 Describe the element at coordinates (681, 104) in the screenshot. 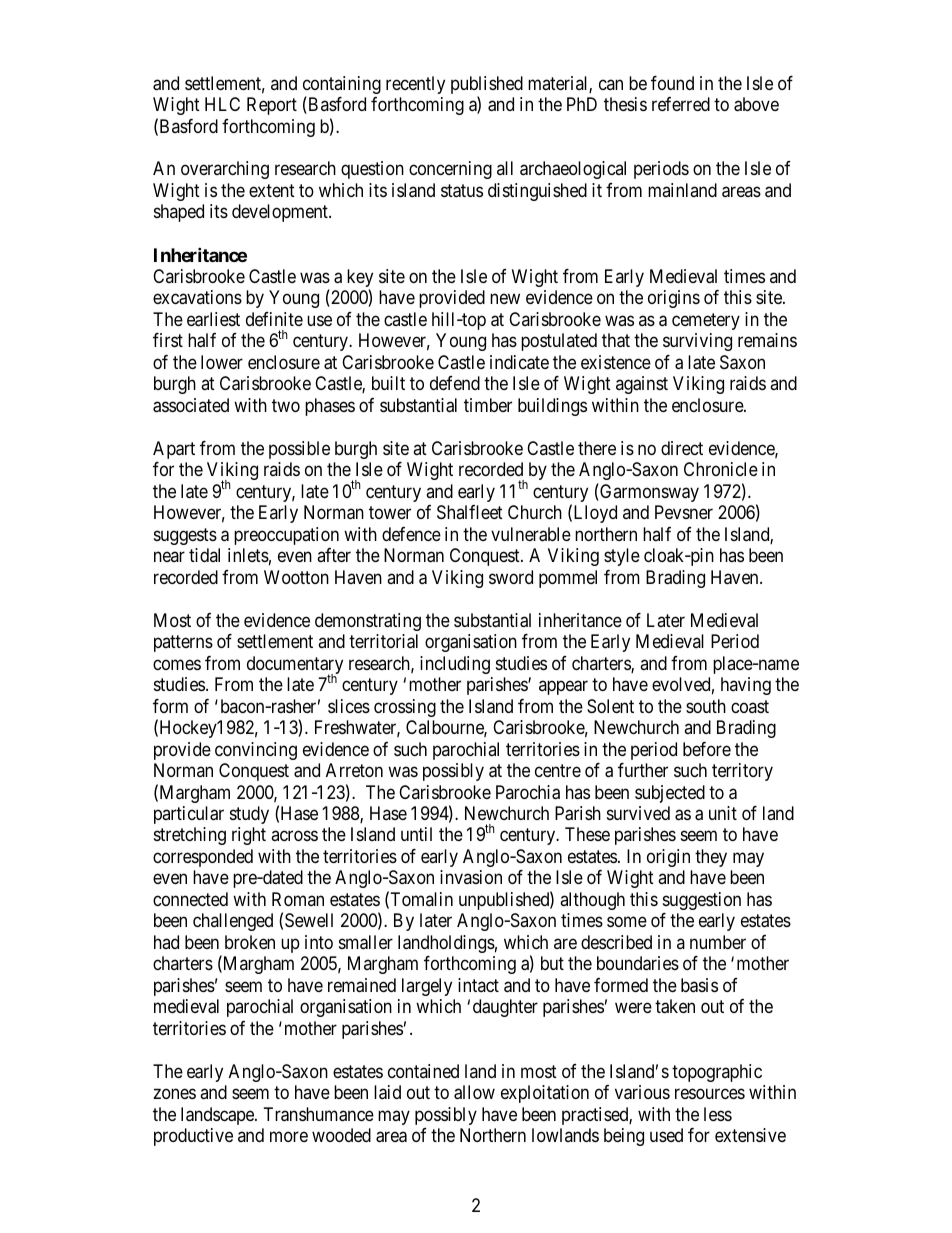

I see `referred` at that location.
